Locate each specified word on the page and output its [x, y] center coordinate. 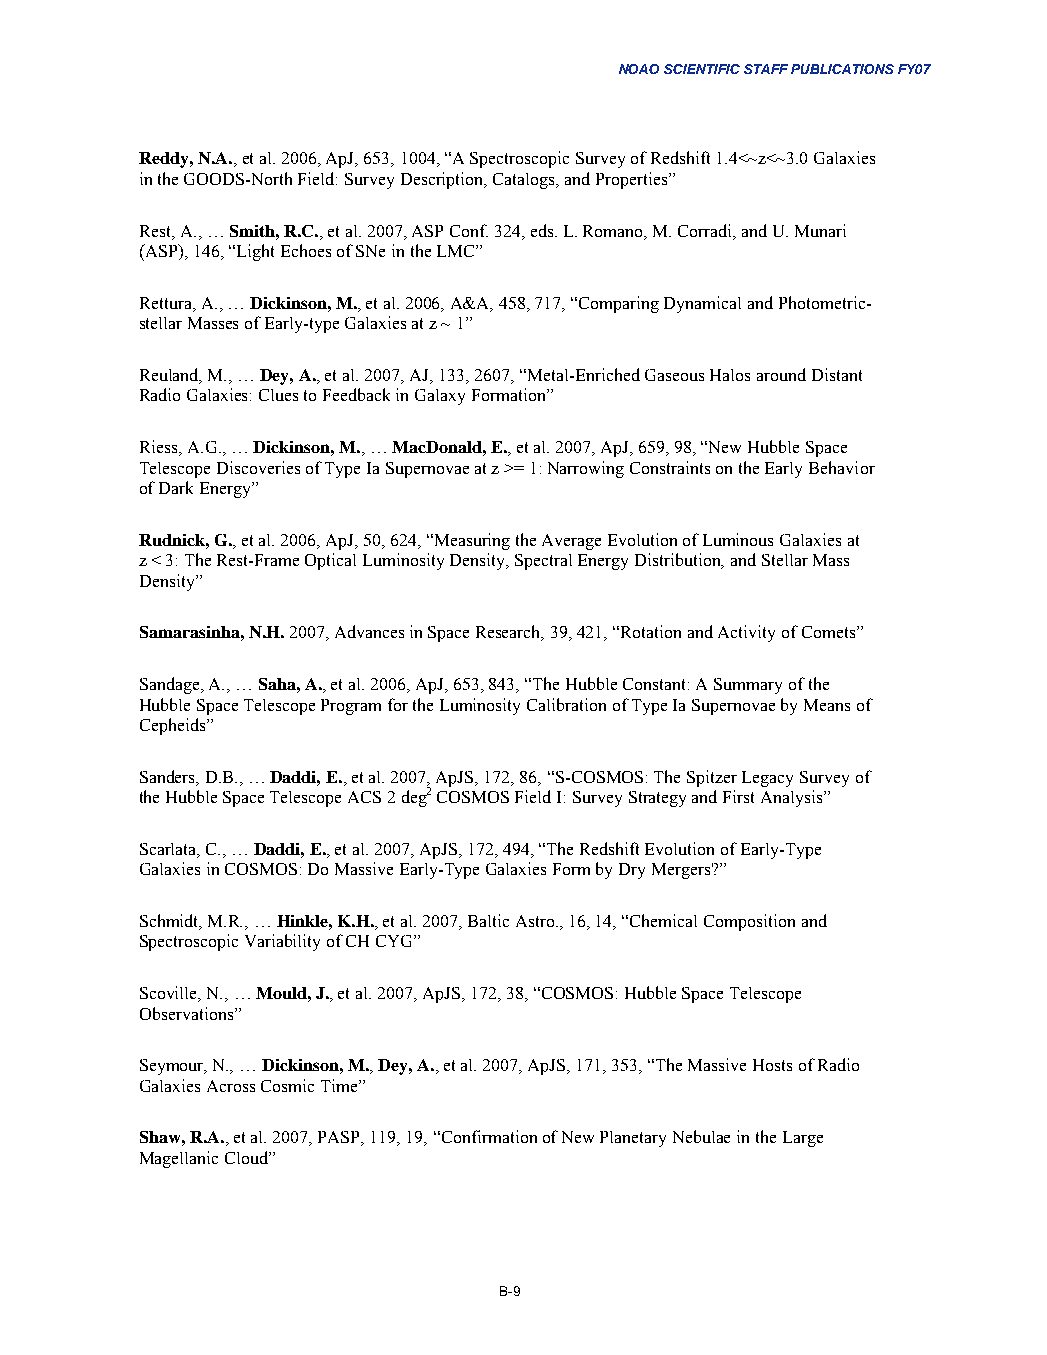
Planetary [633, 1139]
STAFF [766, 69]
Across [231, 1086]
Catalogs [525, 181]
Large [803, 1139]
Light [255, 252]
